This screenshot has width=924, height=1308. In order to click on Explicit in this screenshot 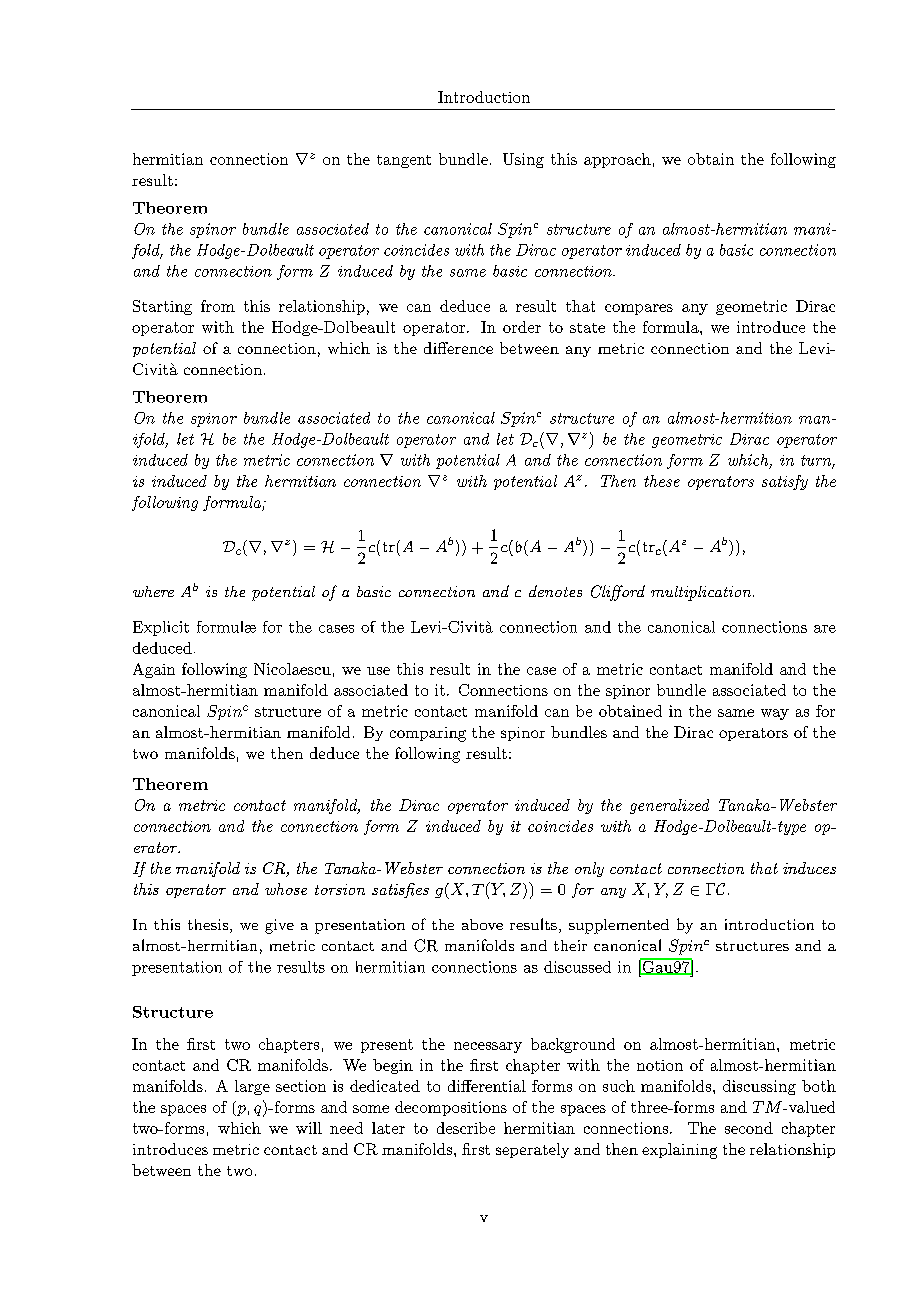, I will do `click(161, 628)`.
